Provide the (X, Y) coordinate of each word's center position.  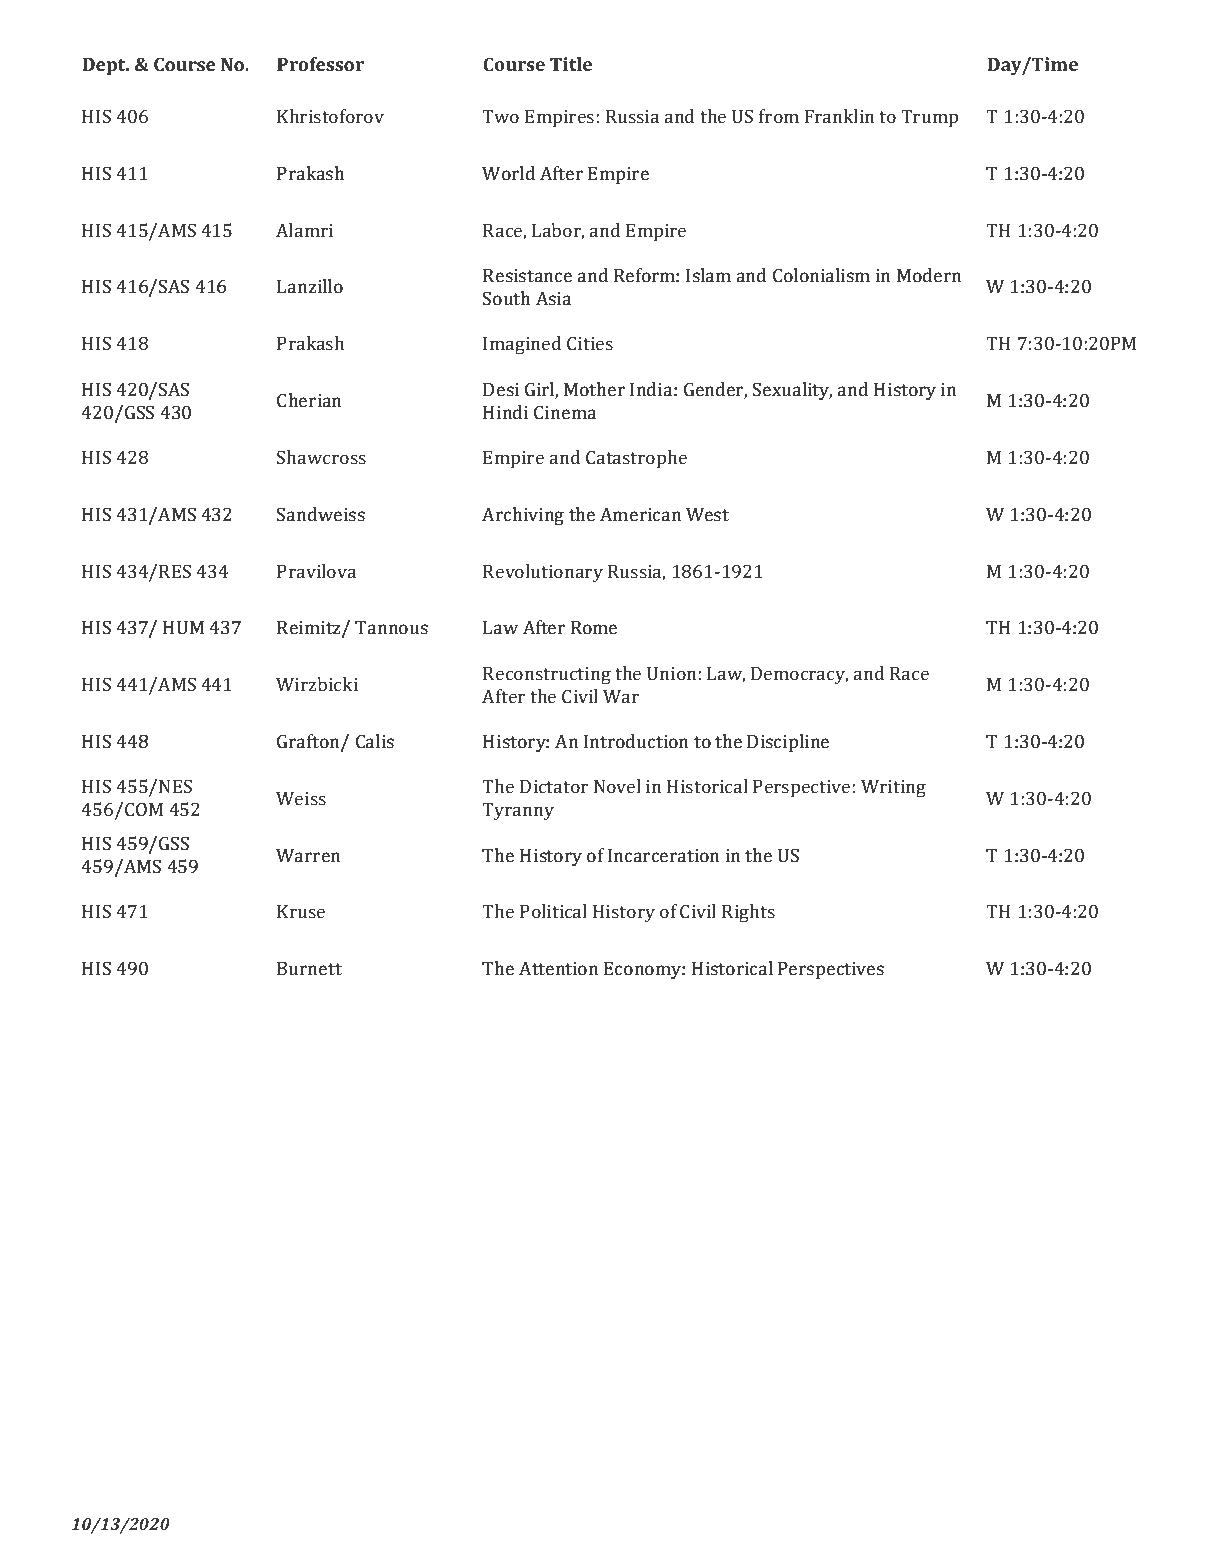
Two (500, 116)
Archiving (523, 516)
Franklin (839, 116)
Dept (105, 66)
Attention (558, 968)
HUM (183, 627)
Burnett (309, 968)
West (707, 514)
